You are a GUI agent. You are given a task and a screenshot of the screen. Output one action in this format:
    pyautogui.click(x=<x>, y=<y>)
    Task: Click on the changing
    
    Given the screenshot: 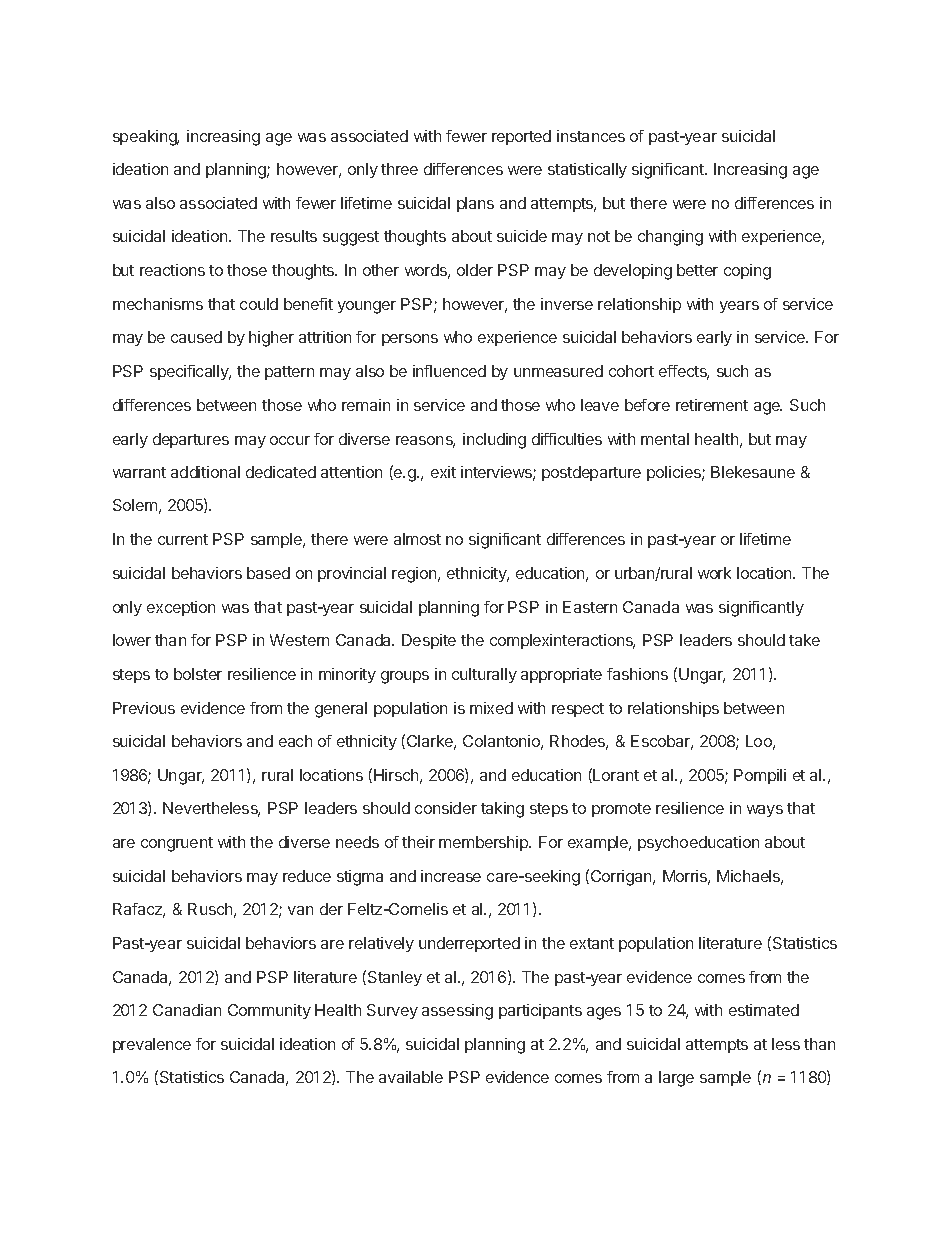 What is the action you would take?
    pyautogui.click(x=670, y=238)
